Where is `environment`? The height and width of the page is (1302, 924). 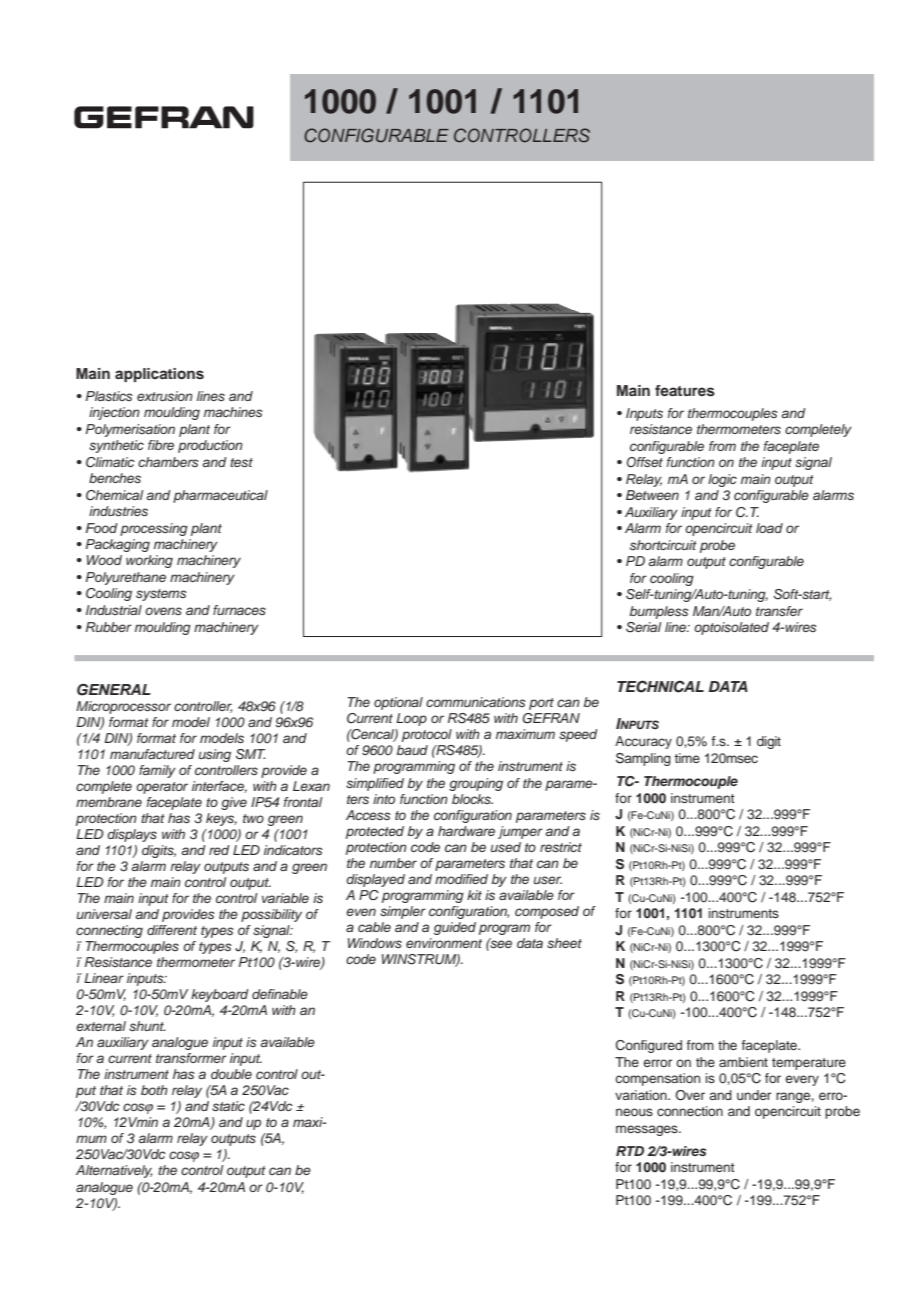 environment is located at coordinates (444, 943).
